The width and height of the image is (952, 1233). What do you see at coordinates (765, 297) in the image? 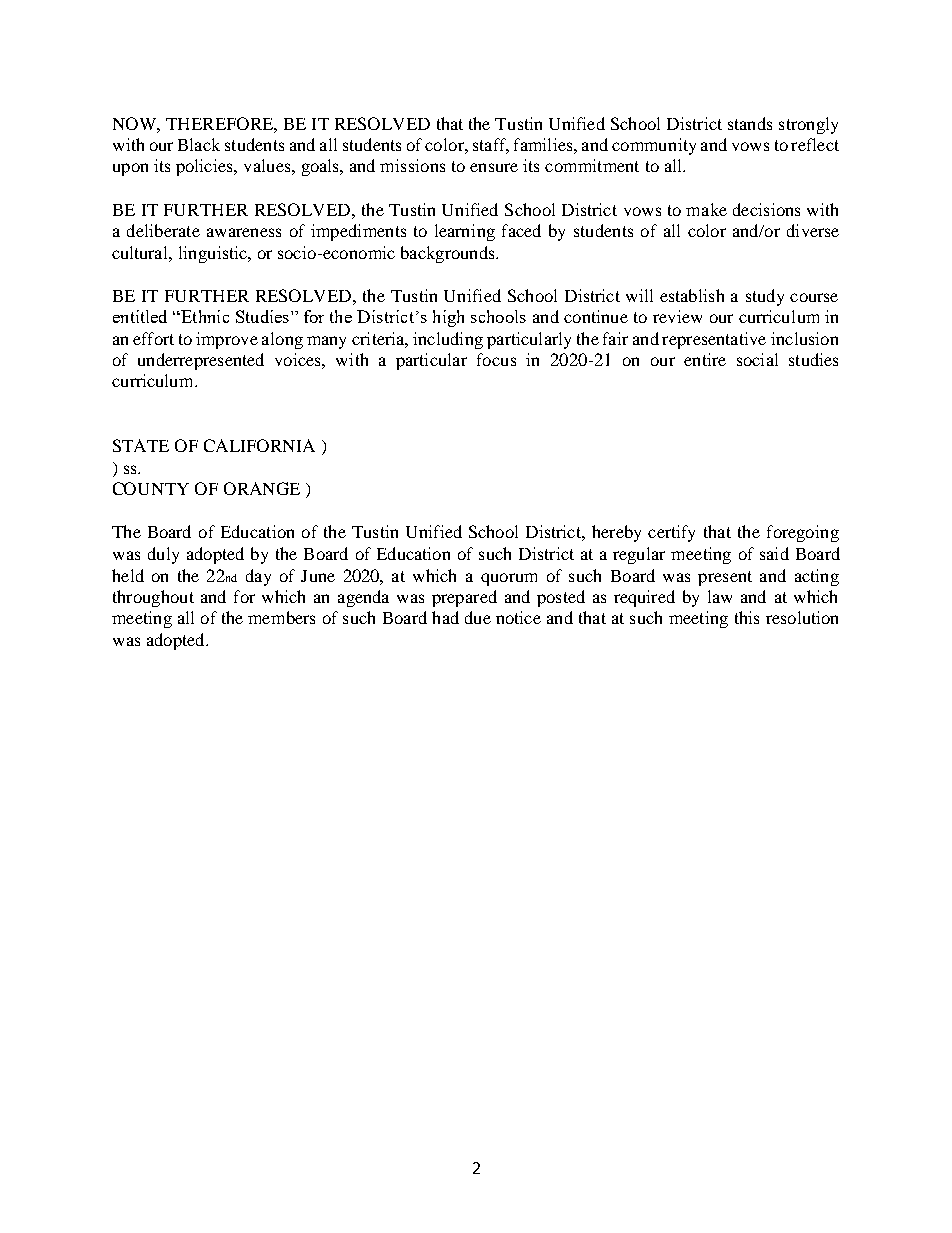
I see `study` at bounding box center [765, 297].
